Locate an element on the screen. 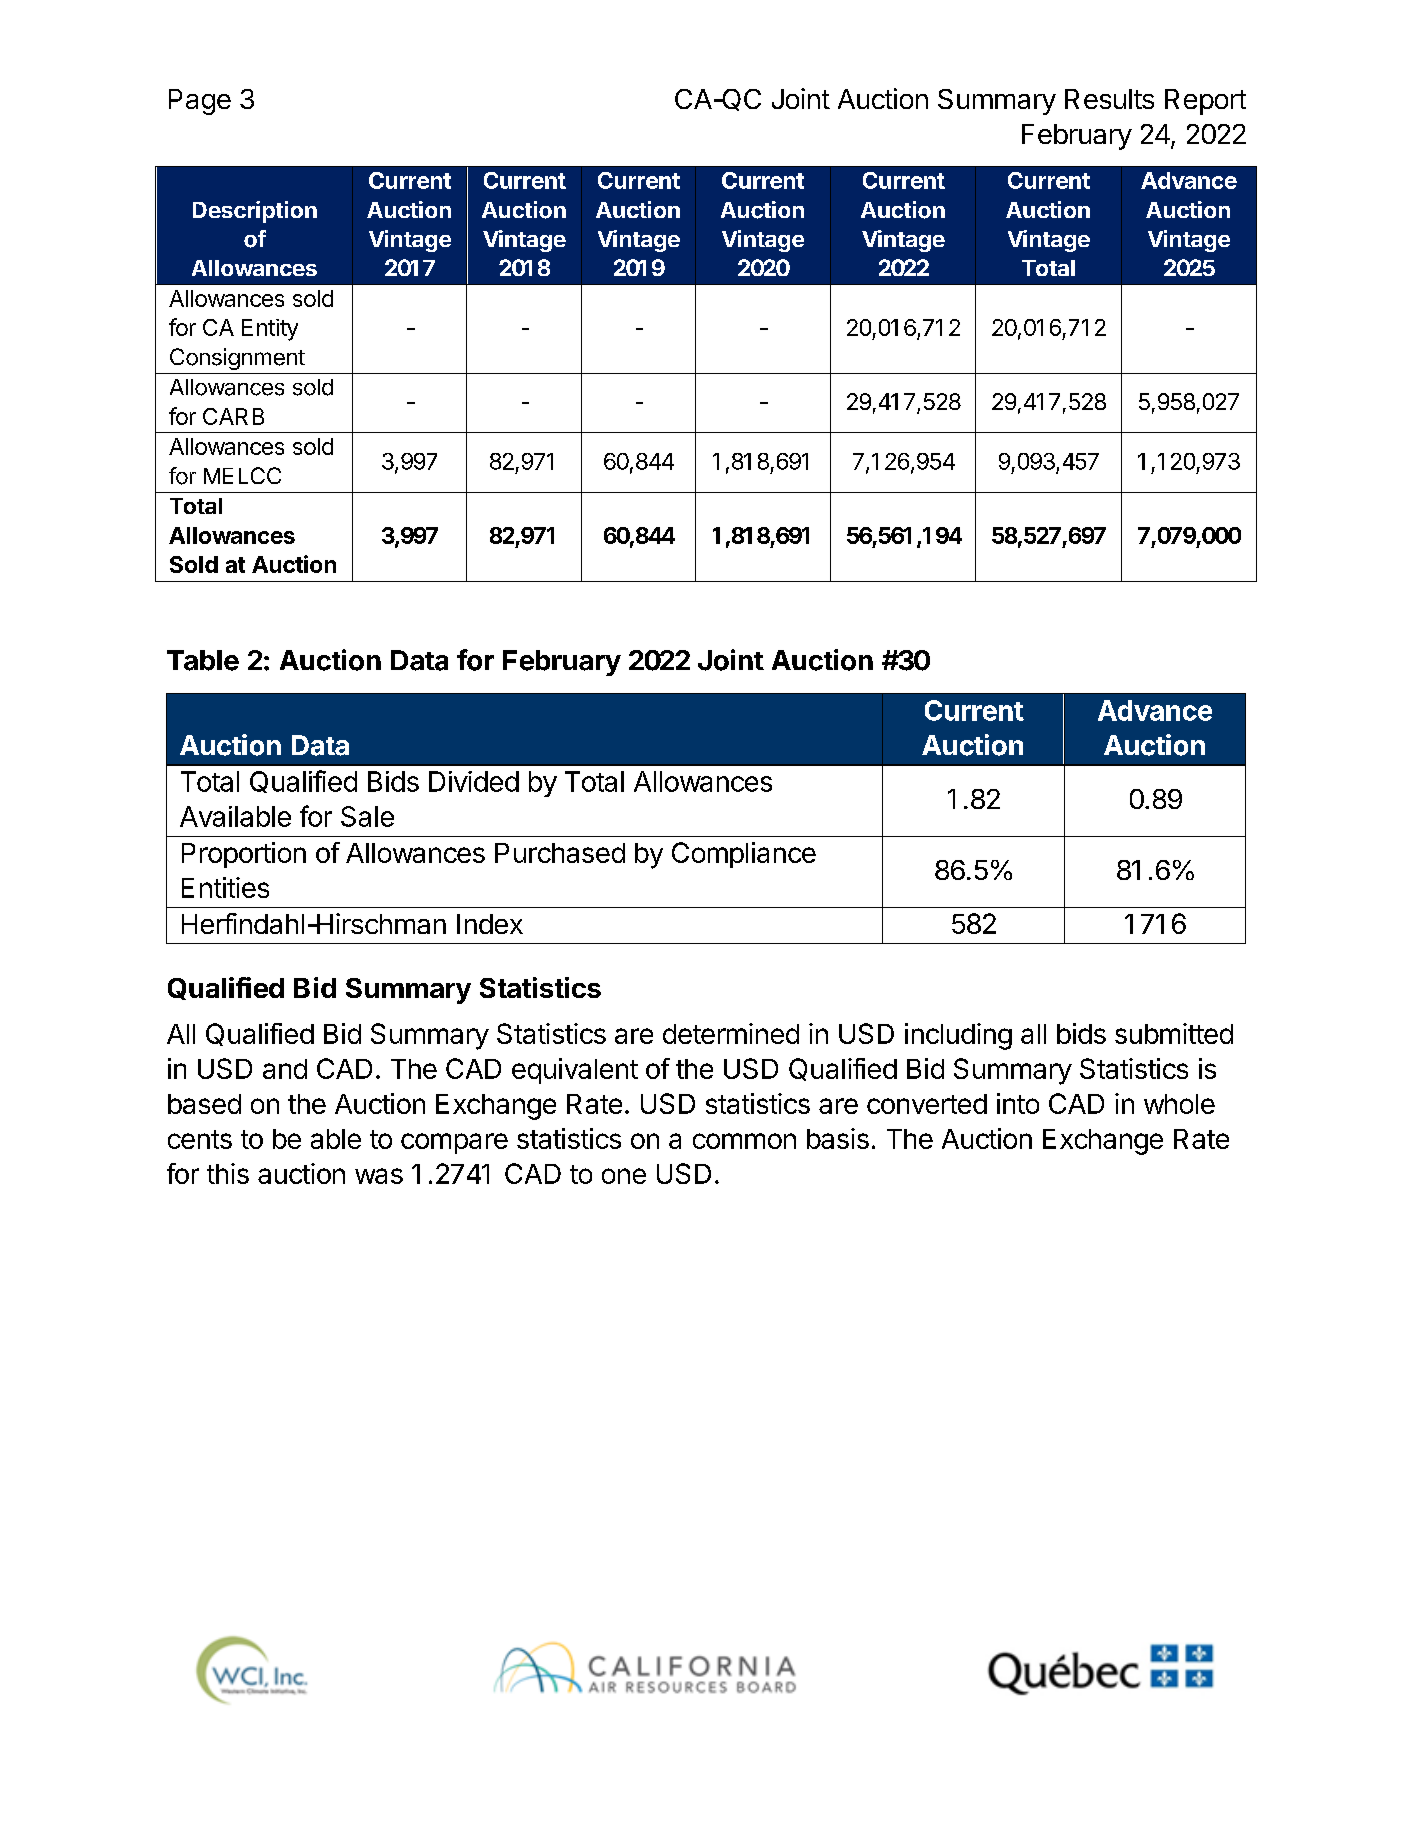 This screenshot has width=1412, height=1827. Report is located at coordinates (1205, 102).
